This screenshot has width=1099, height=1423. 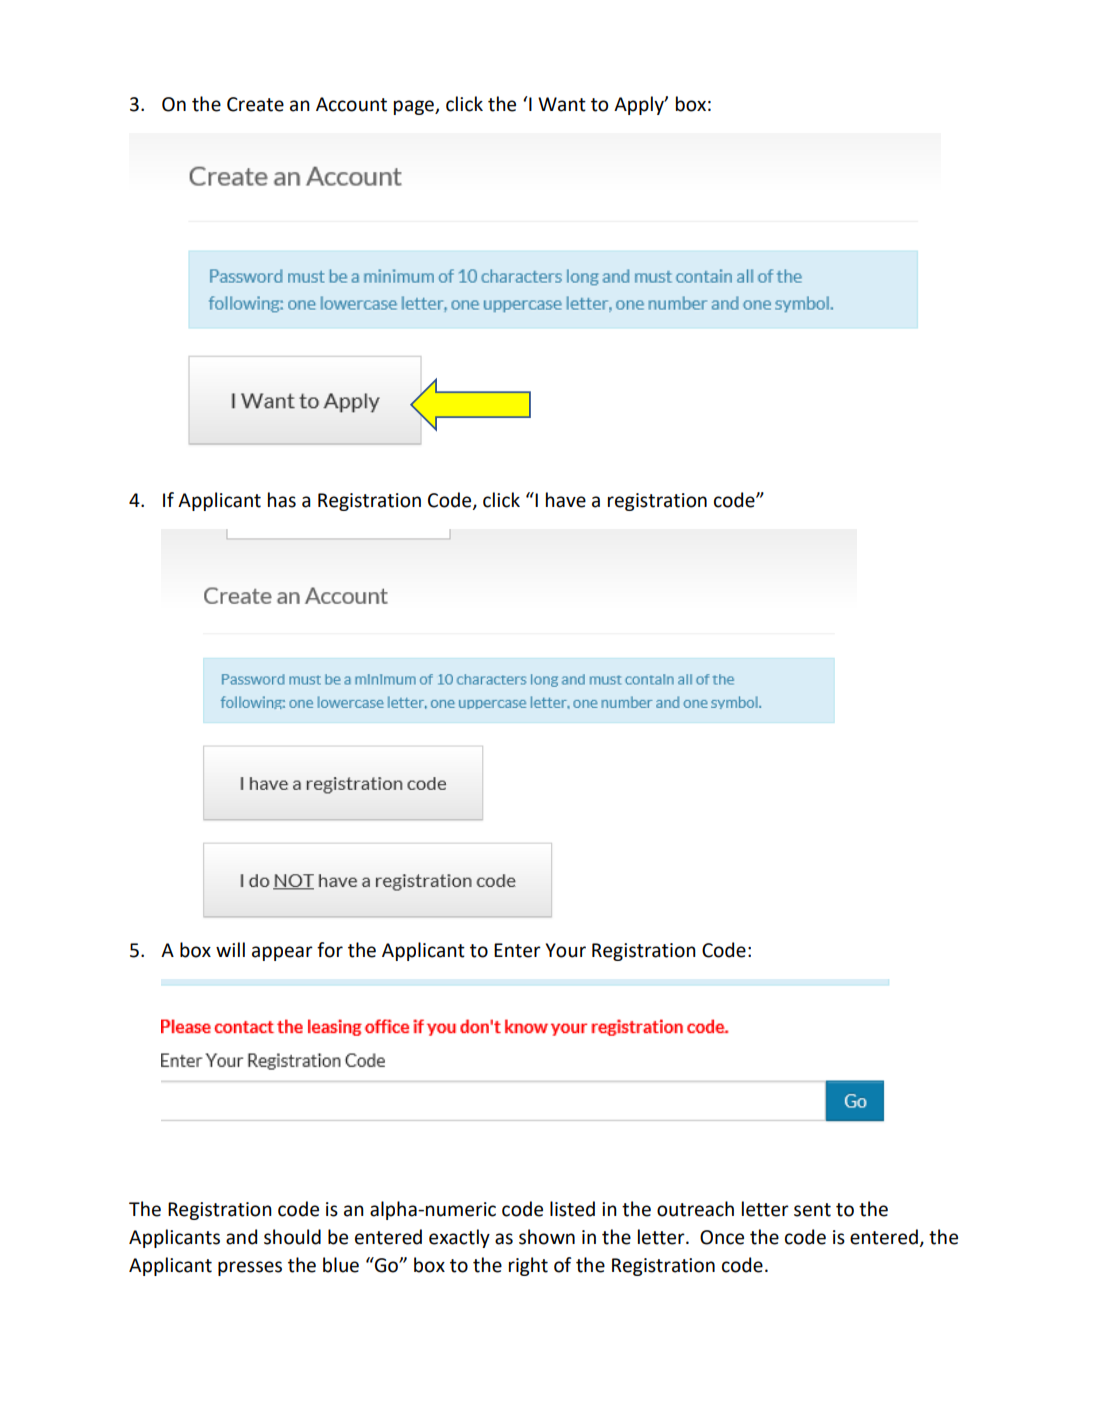 What do you see at coordinates (415, 107) in the screenshot?
I see `page` at bounding box center [415, 107].
